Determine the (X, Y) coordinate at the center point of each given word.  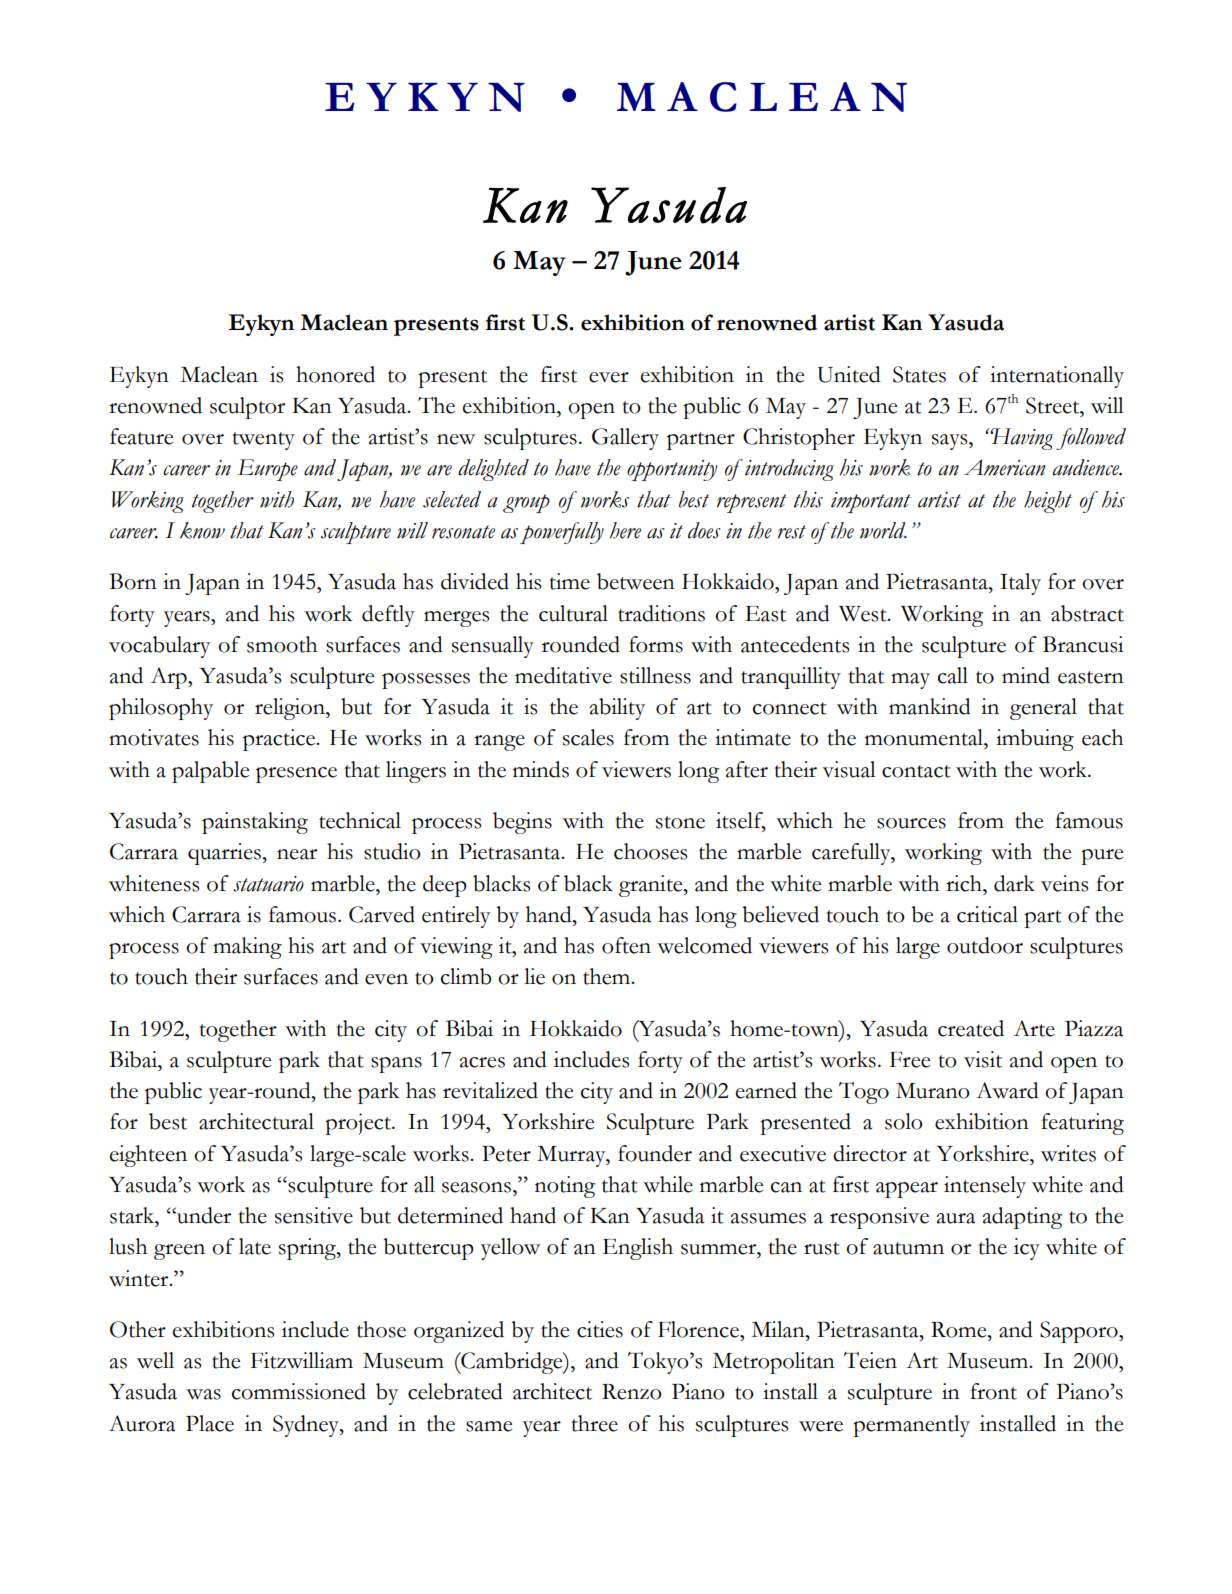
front (993, 1391)
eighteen (148, 1156)
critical (987, 914)
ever (609, 377)
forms (656, 644)
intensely (985, 1187)
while (668, 1184)
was (203, 1394)
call (953, 675)
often (626, 945)
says (951, 442)
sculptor (247, 408)
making (247, 948)
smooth (282, 644)
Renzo (632, 1392)
